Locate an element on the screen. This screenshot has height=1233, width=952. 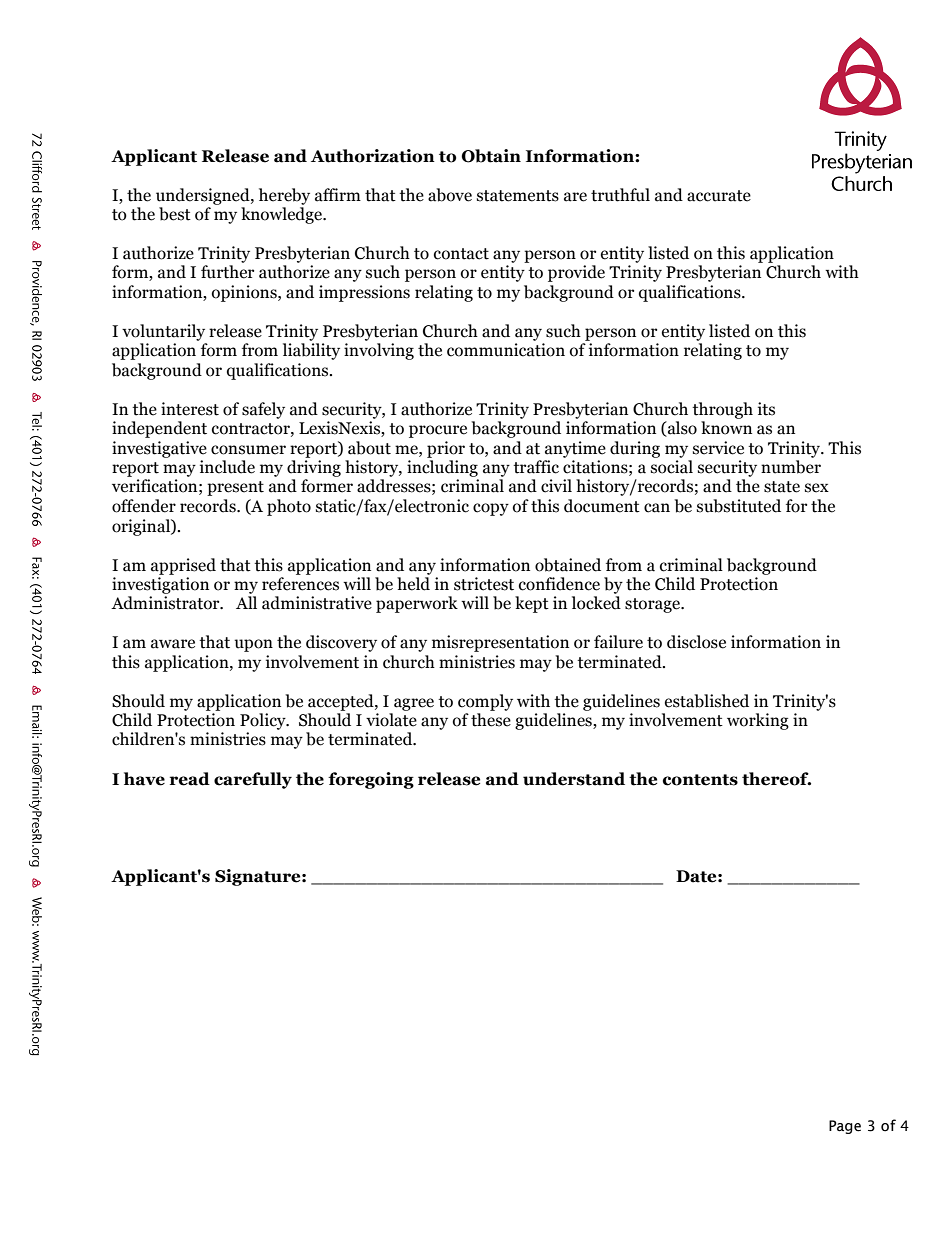
carefully is located at coordinates (253, 780).
